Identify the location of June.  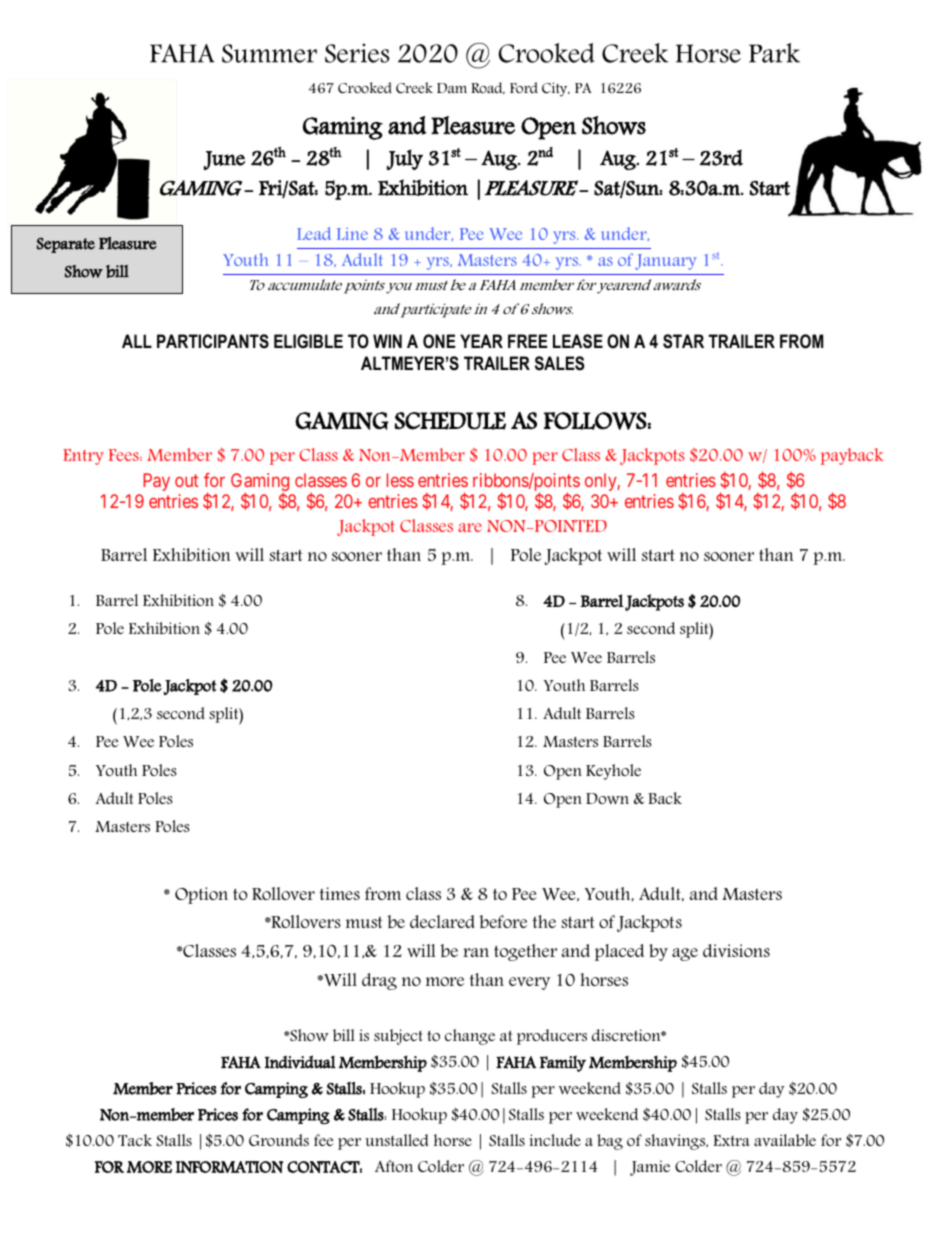
(224, 160).
